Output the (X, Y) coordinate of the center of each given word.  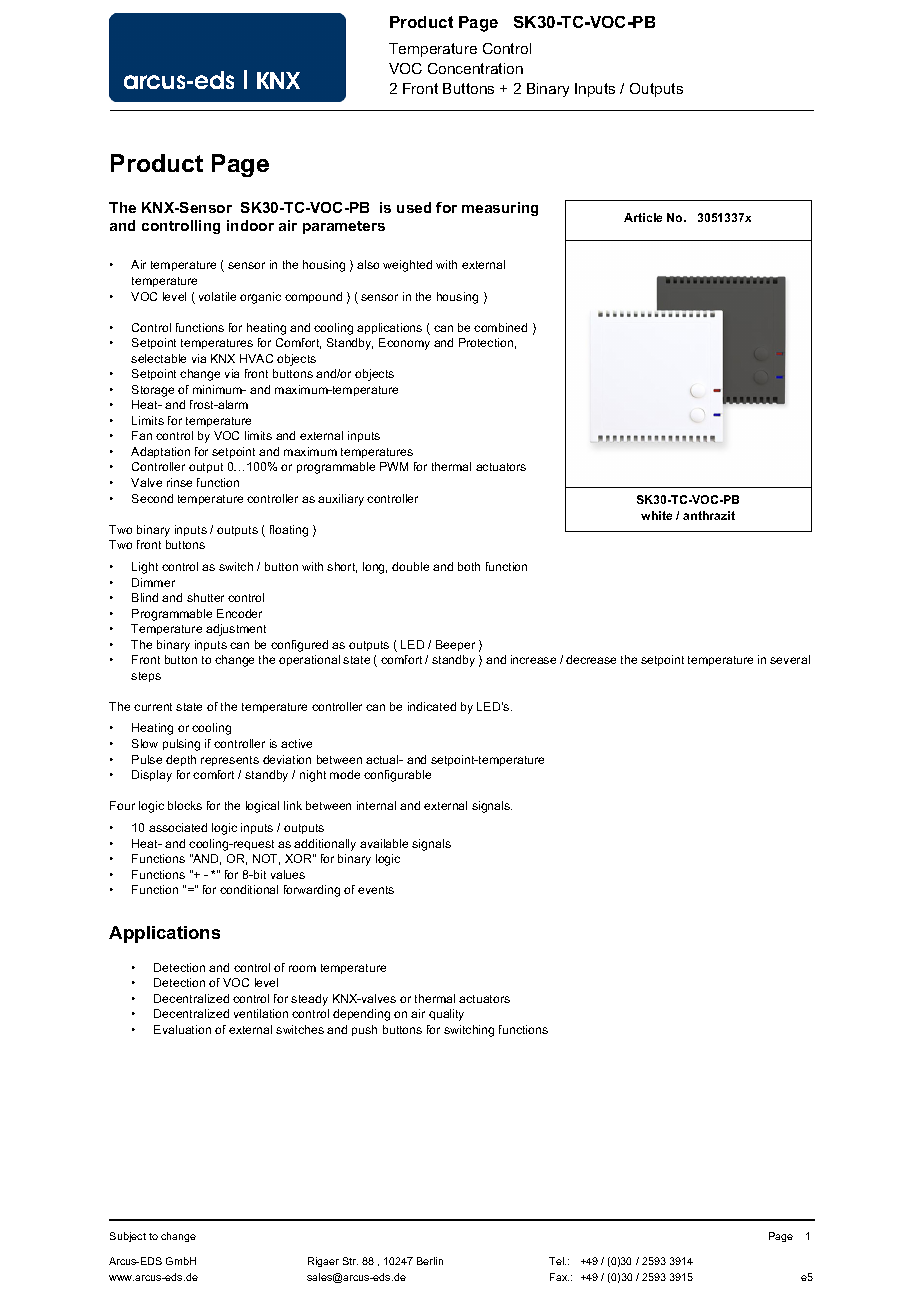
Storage (153, 391)
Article (643, 217)
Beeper (455, 645)
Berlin (430, 1261)
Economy (404, 344)
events (376, 890)
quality (446, 1015)
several (790, 659)
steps (146, 677)
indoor (250, 225)
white (656, 515)
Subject (128, 1237)
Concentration (475, 68)
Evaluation (182, 1029)
